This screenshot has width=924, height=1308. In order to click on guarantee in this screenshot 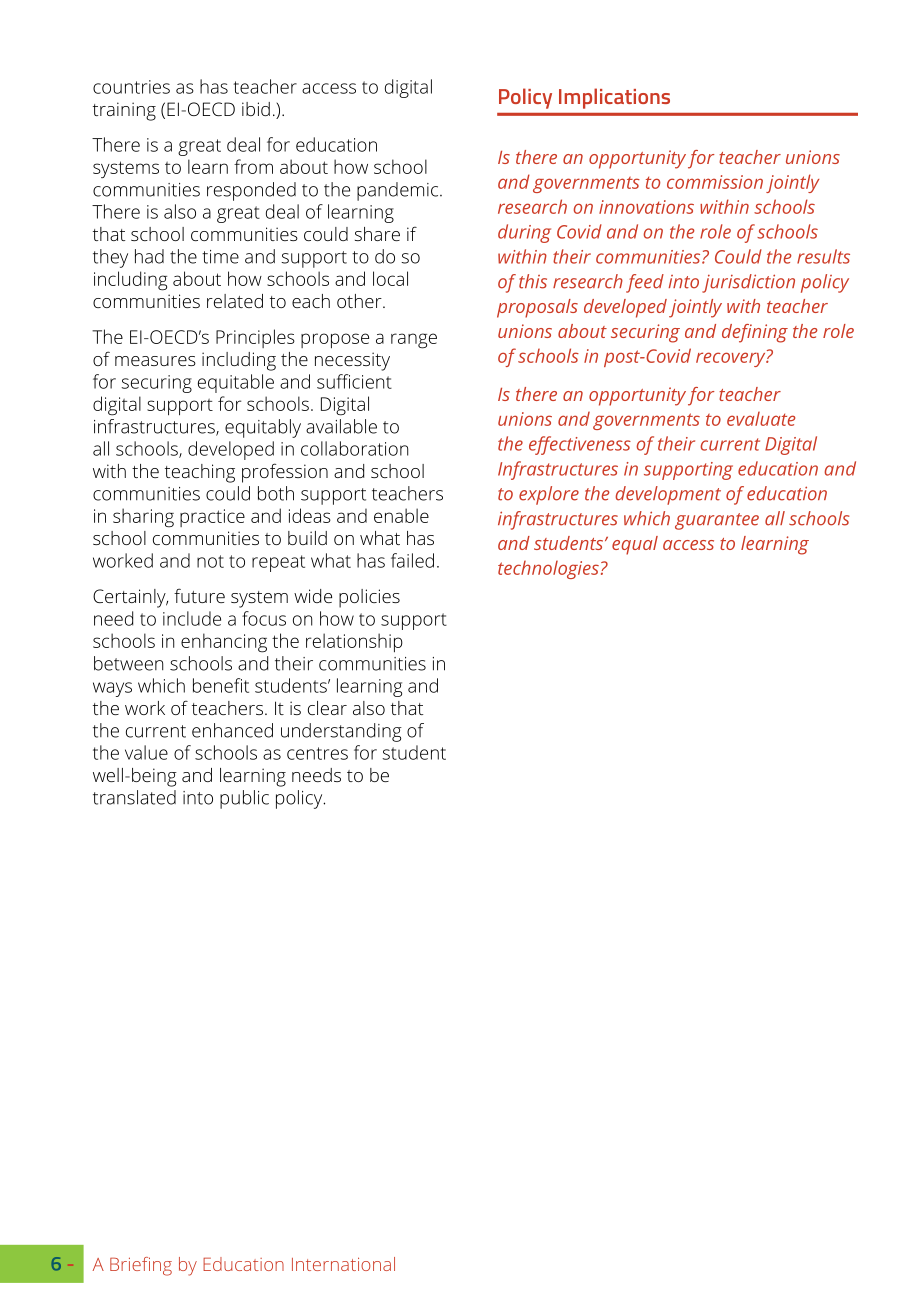, I will do `click(717, 521)`.
